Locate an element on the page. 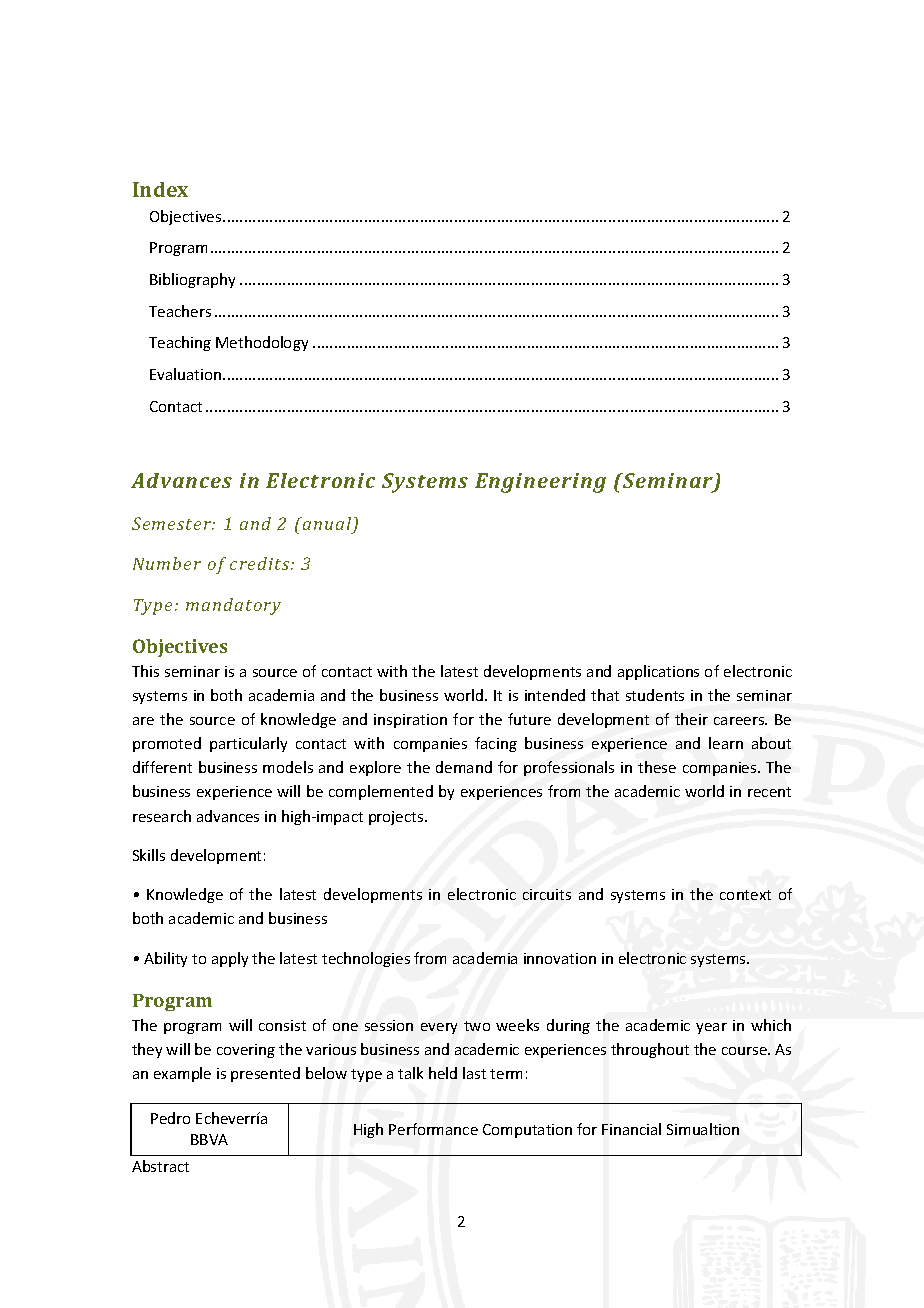 The width and height of the document is (924, 1308). Methodology is located at coordinates (262, 343).
